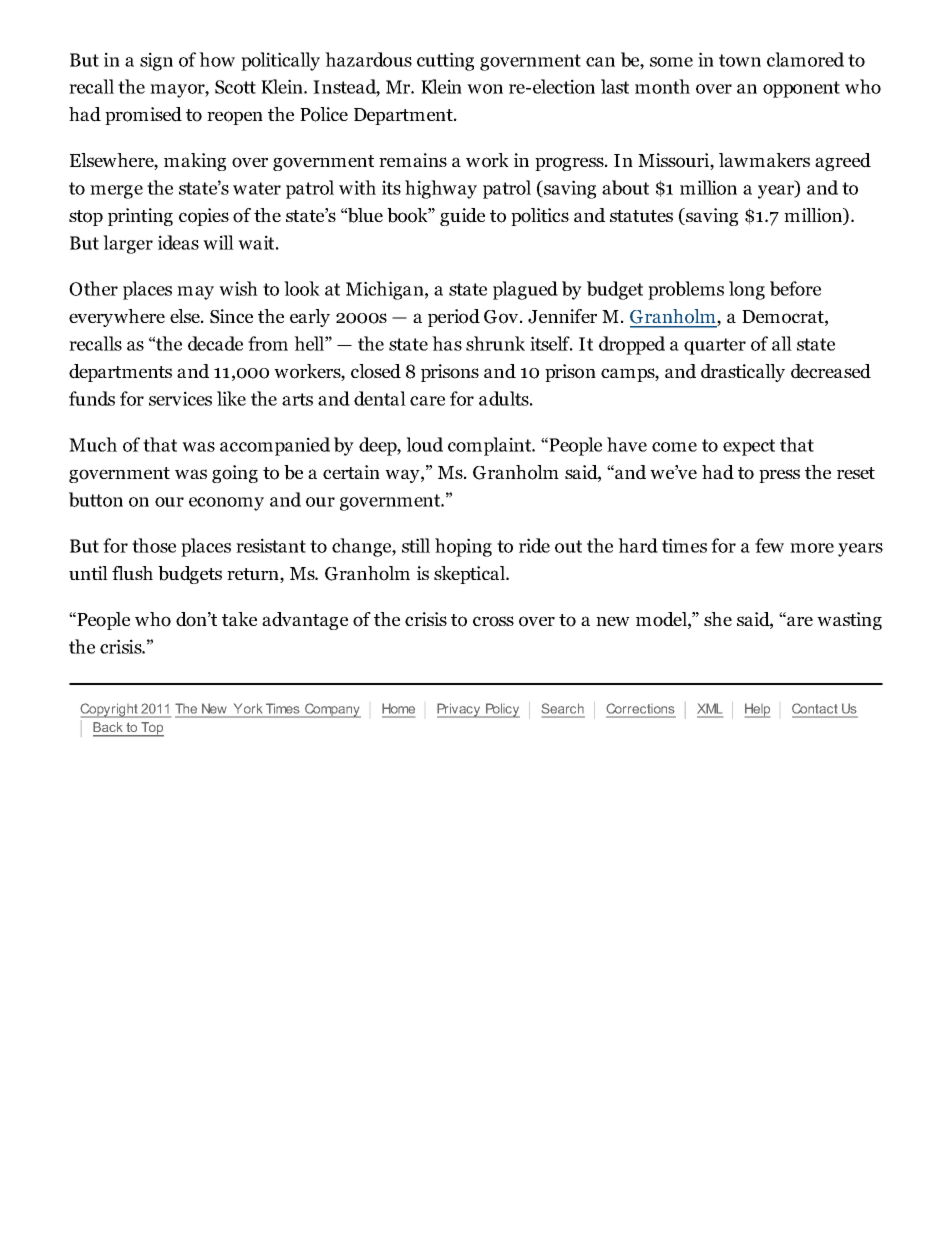 This document has height=1233, width=952. What do you see at coordinates (248, 708) in the document?
I see `York` at bounding box center [248, 708].
